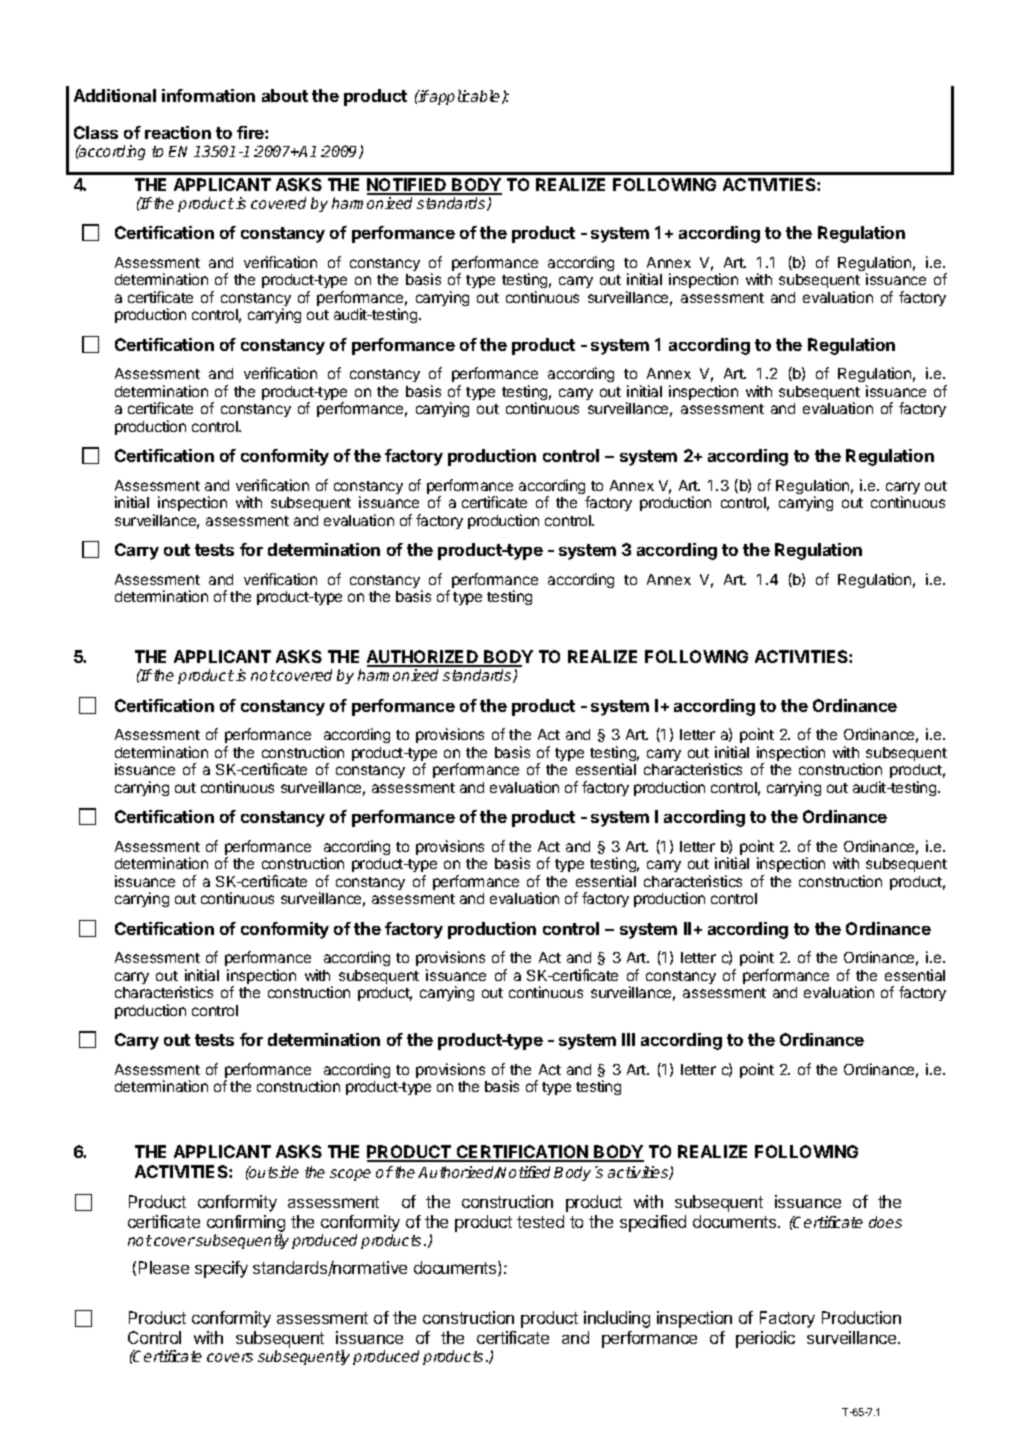 This document has width=1025, height=1451. What do you see at coordinates (208, 95) in the document?
I see `information` at bounding box center [208, 95].
